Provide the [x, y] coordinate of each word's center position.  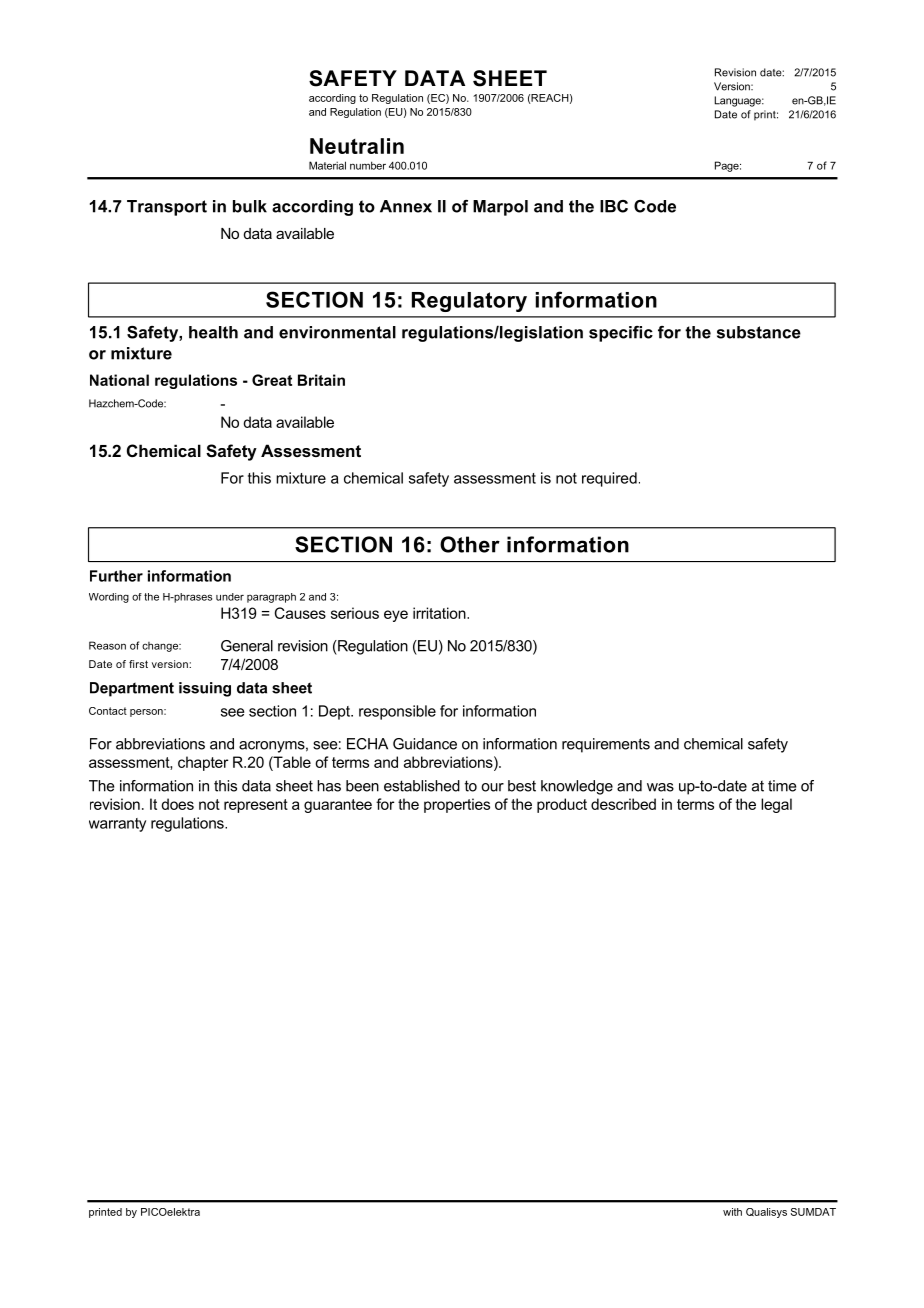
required [609, 479]
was [660, 787]
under [230, 597]
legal [776, 805]
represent [256, 806]
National [119, 380]
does [177, 804]
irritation [440, 613]
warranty [117, 825]
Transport [167, 208]
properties [457, 805]
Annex [406, 206]
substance [759, 332]
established [422, 786]
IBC [614, 206]
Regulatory [469, 302]
